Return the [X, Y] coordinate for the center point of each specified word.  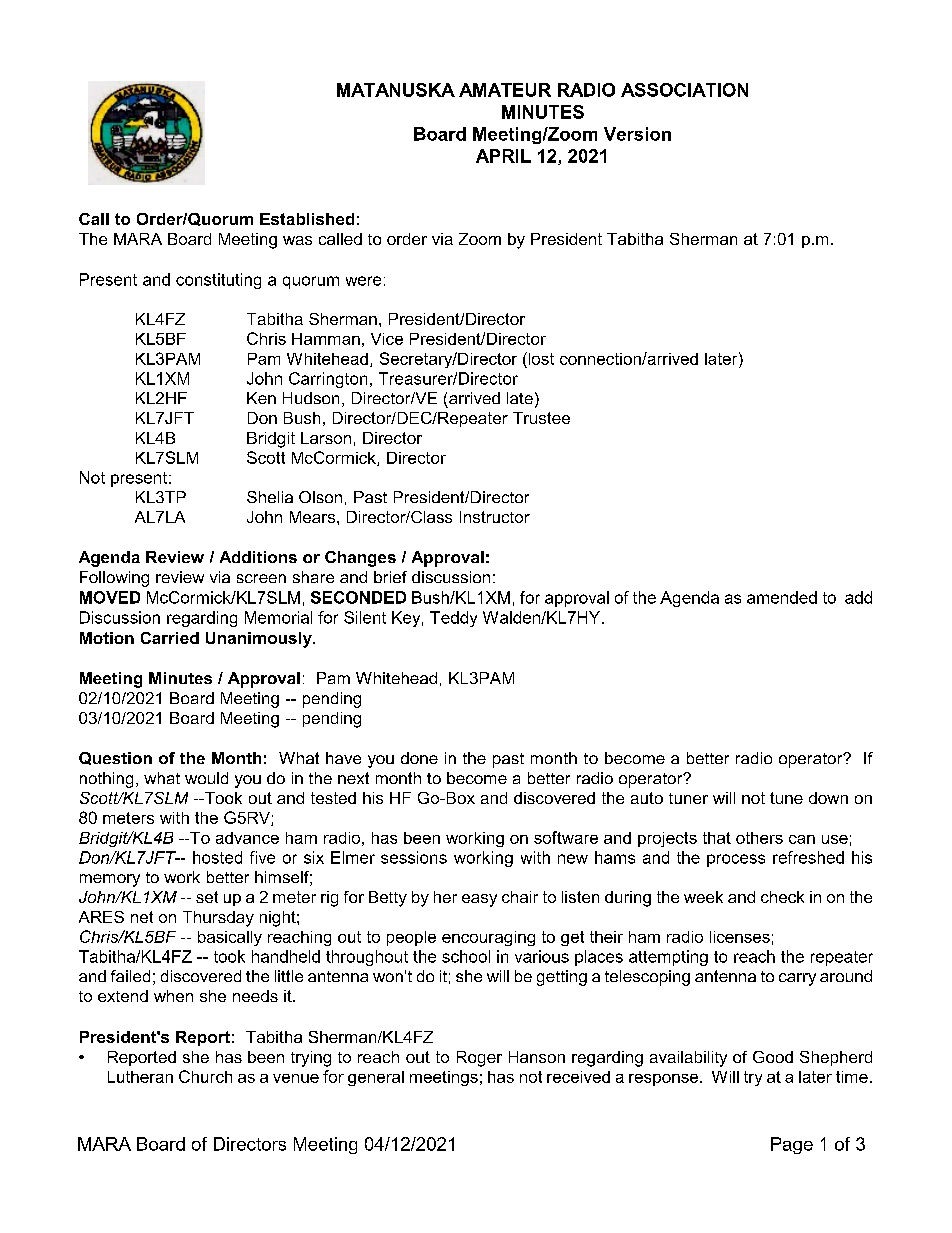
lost [540, 358]
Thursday [218, 919]
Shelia [270, 497]
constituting [218, 281]
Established [307, 219]
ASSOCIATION [684, 90]
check [782, 897]
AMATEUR [505, 90]
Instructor [495, 517]
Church [205, 1076]
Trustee [541, 418]
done [419, 758]
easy [479, 900]
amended [782, 597]
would [206, 778]
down [828, 798]
